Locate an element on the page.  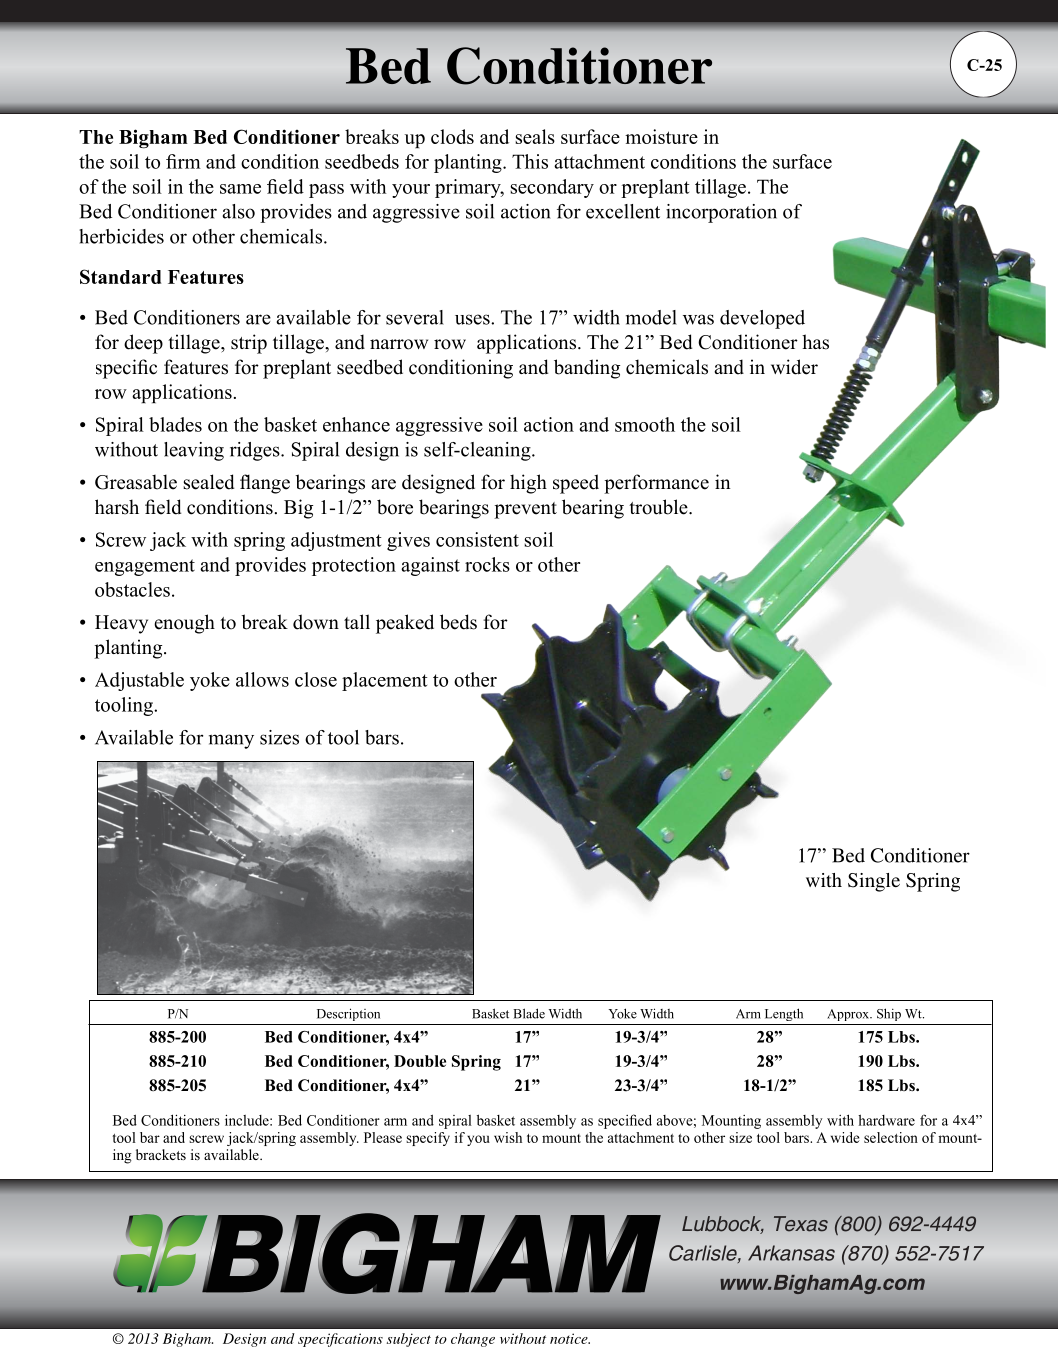
subject is located at coordinates (408, 1340).
